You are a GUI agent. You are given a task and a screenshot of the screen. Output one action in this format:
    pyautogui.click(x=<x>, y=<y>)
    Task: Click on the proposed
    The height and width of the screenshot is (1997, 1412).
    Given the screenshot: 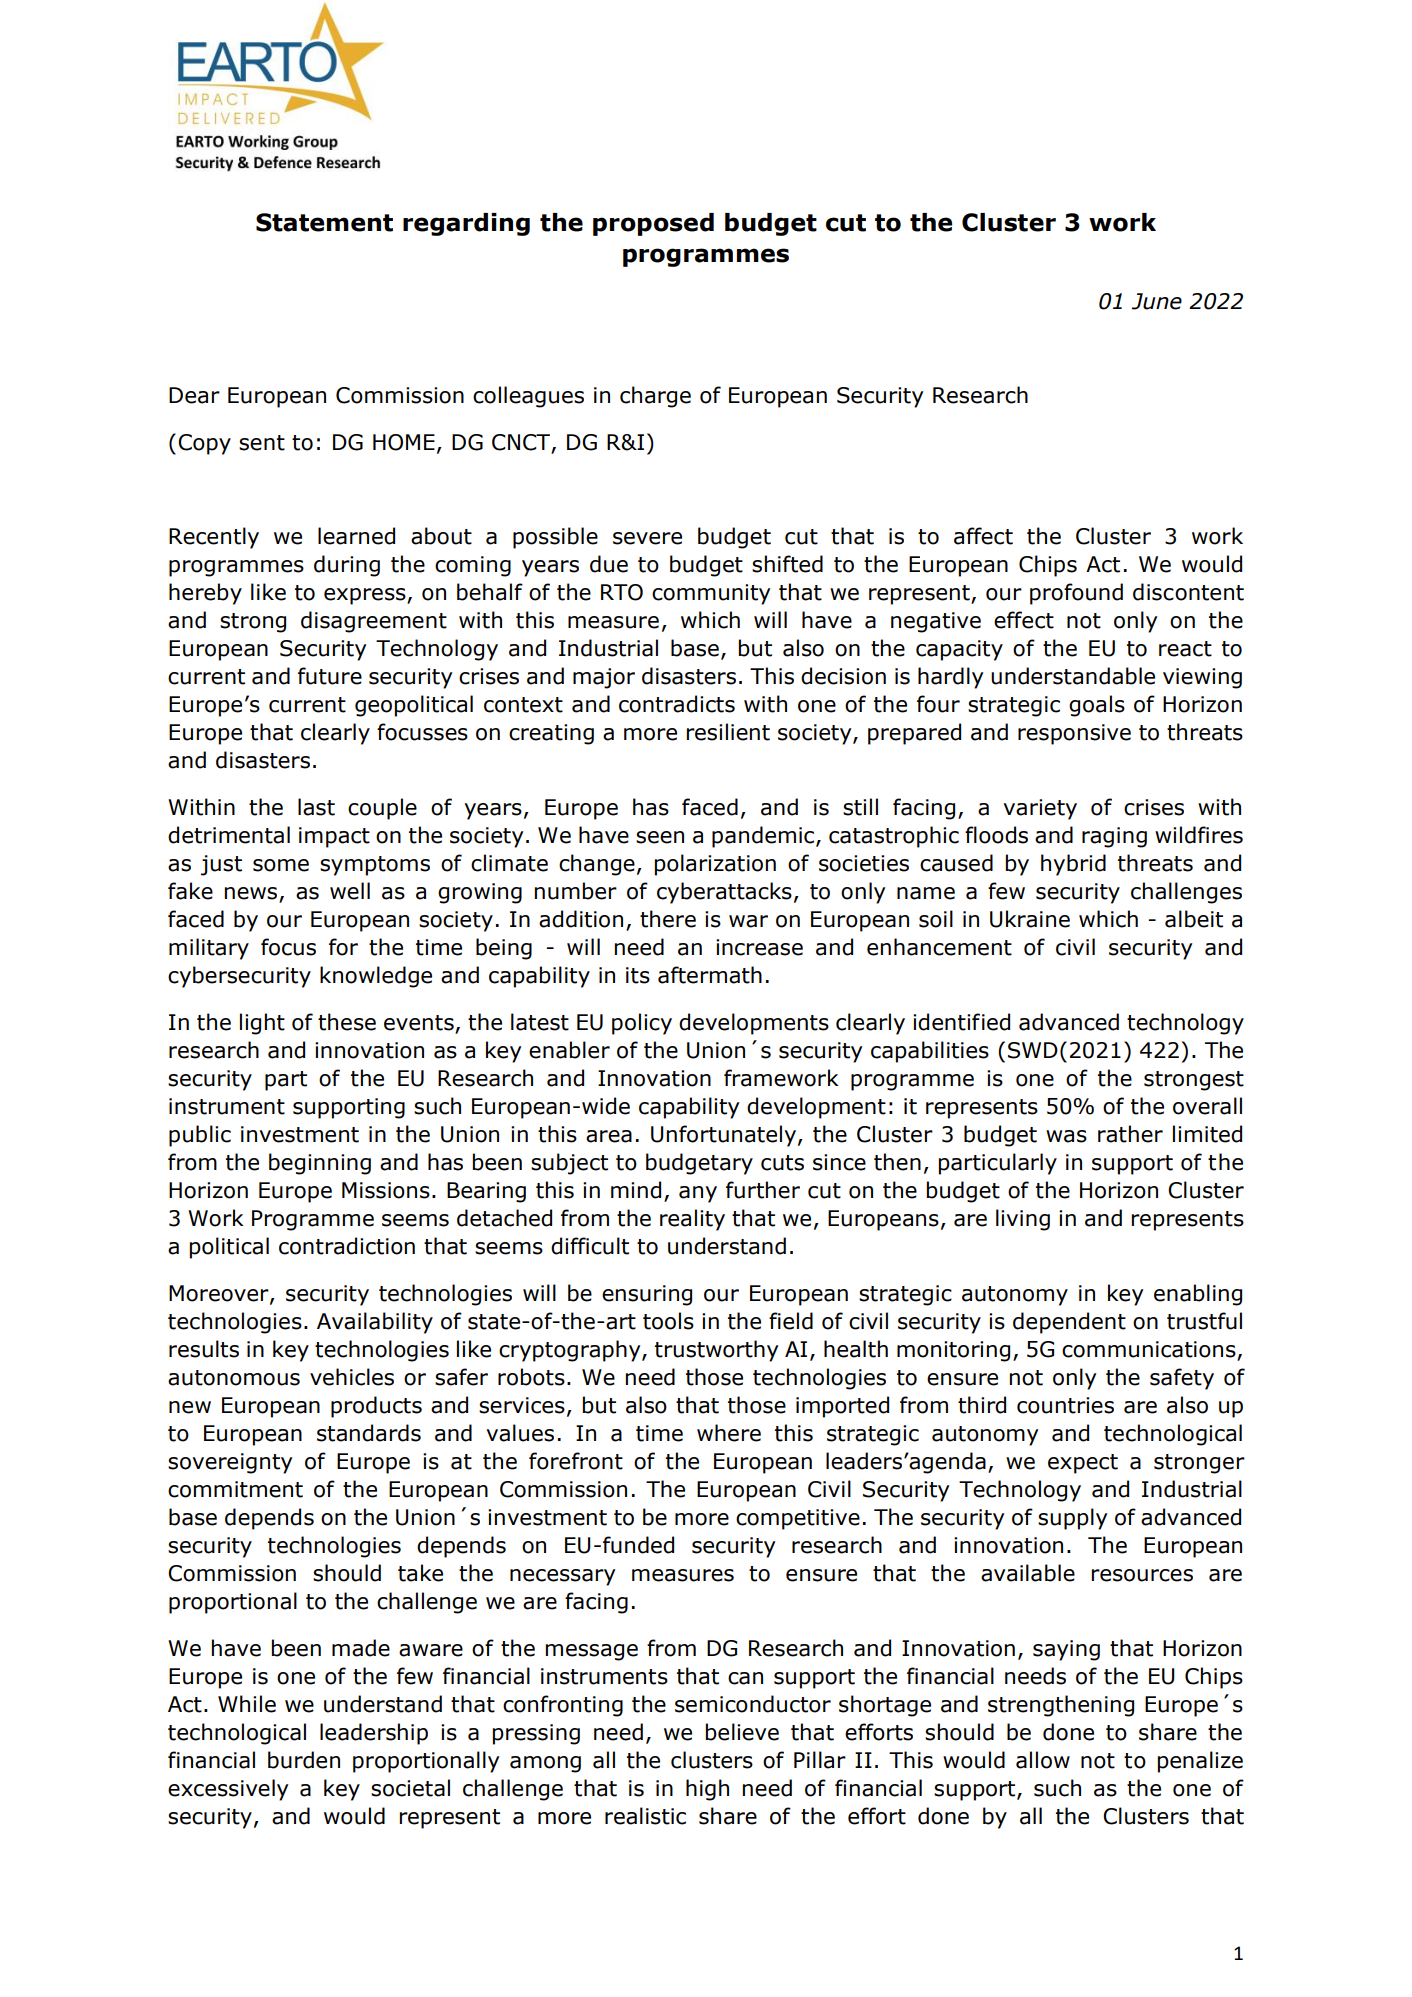 What is the action you would take?
    pyautogui.click(x=653, y=224)
